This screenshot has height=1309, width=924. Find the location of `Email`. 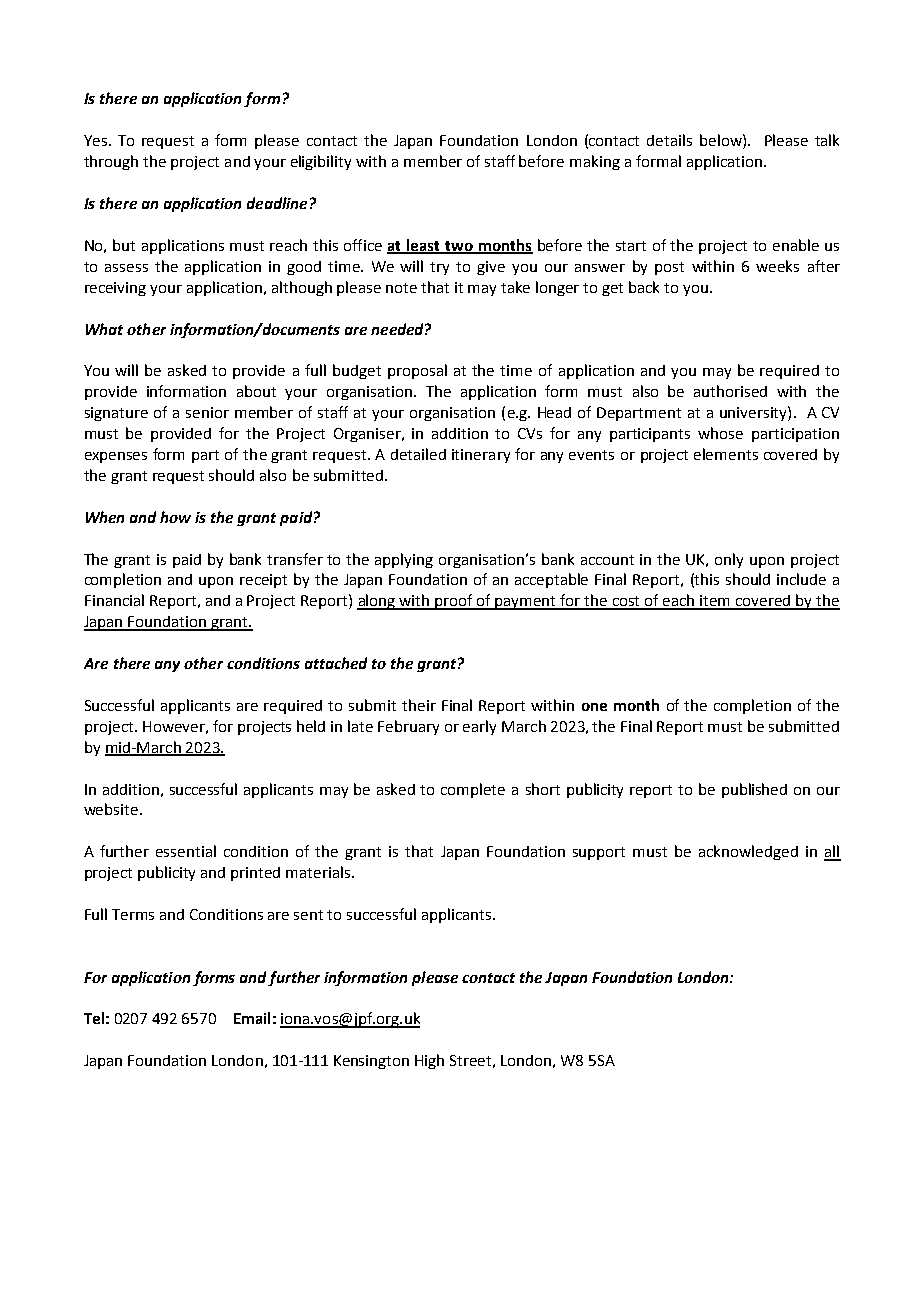

Email is located at coordinates (252, 1018).
